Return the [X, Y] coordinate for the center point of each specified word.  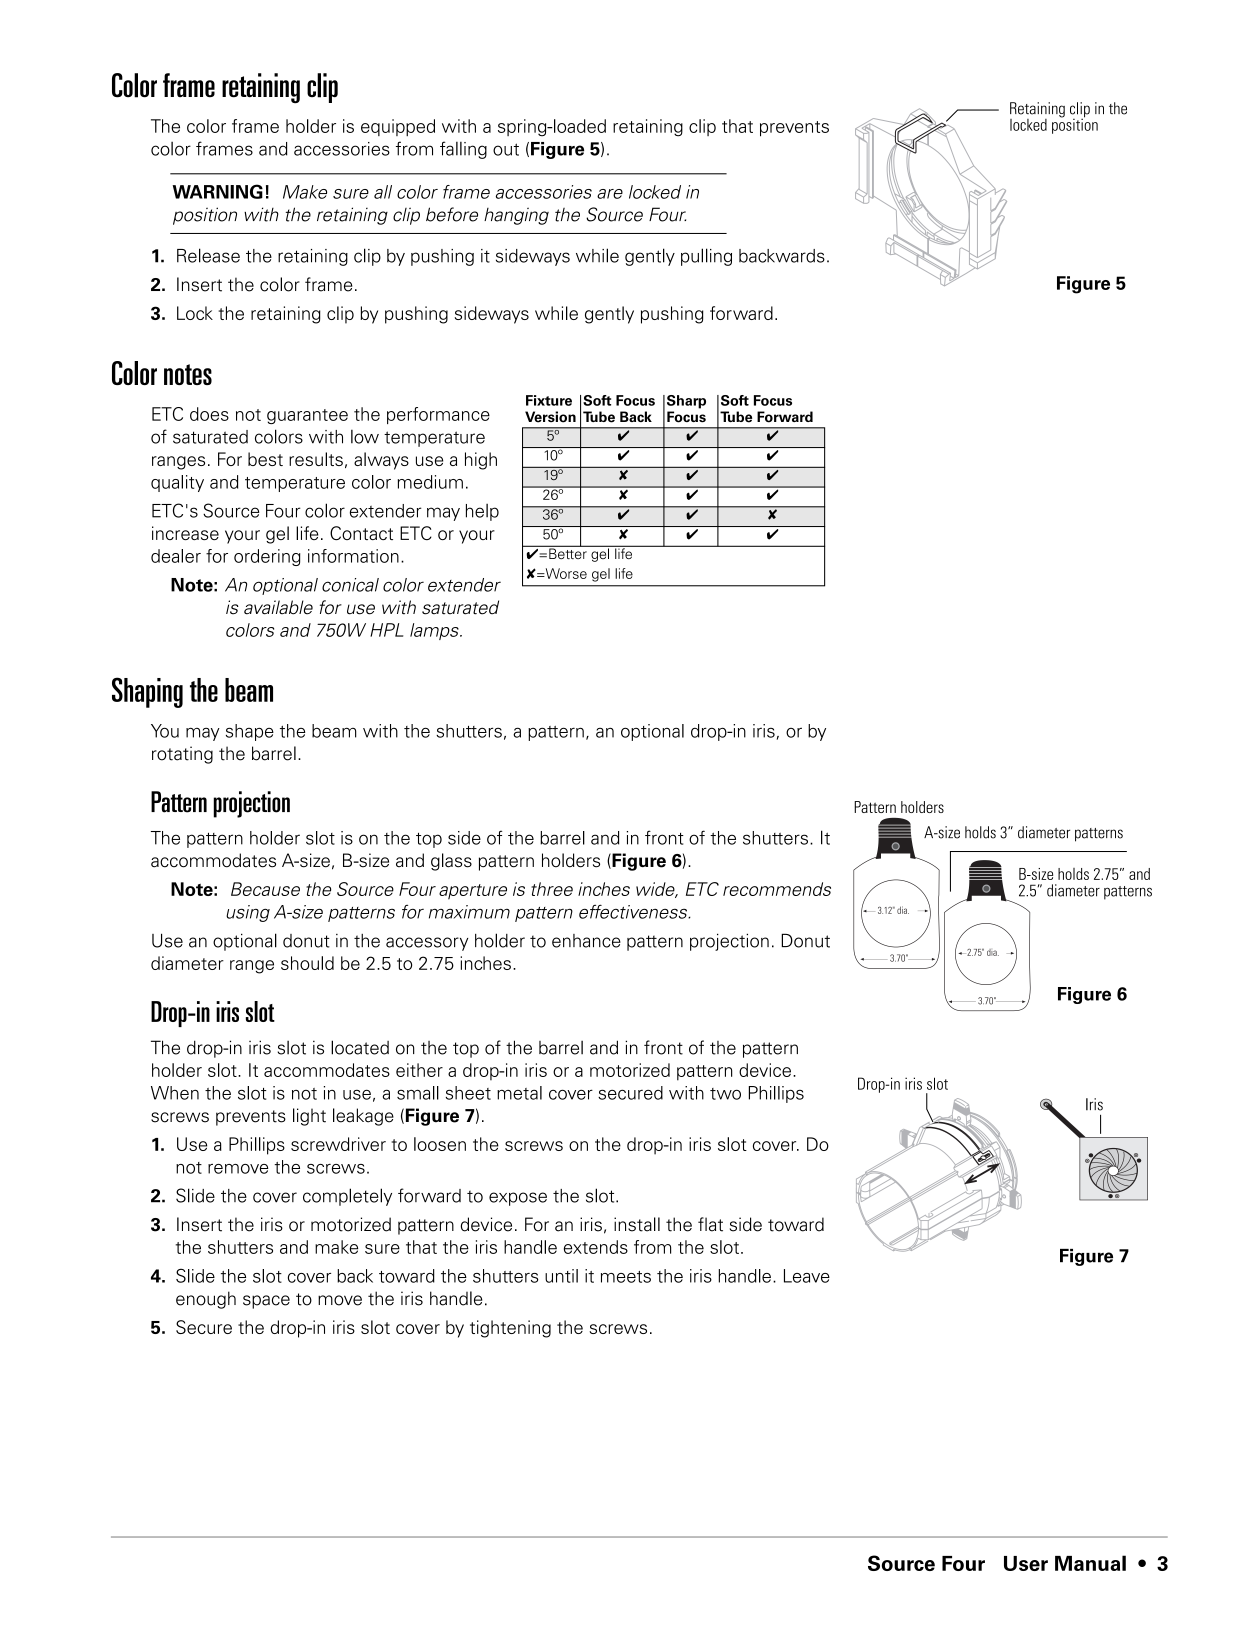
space [266, 1302]
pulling [706, 257]
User [1026, 1563]
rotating [182, 755]
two [725, 1094]
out [506, 149]
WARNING [217, 191]
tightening [510, 1329]
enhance [586, 941]
